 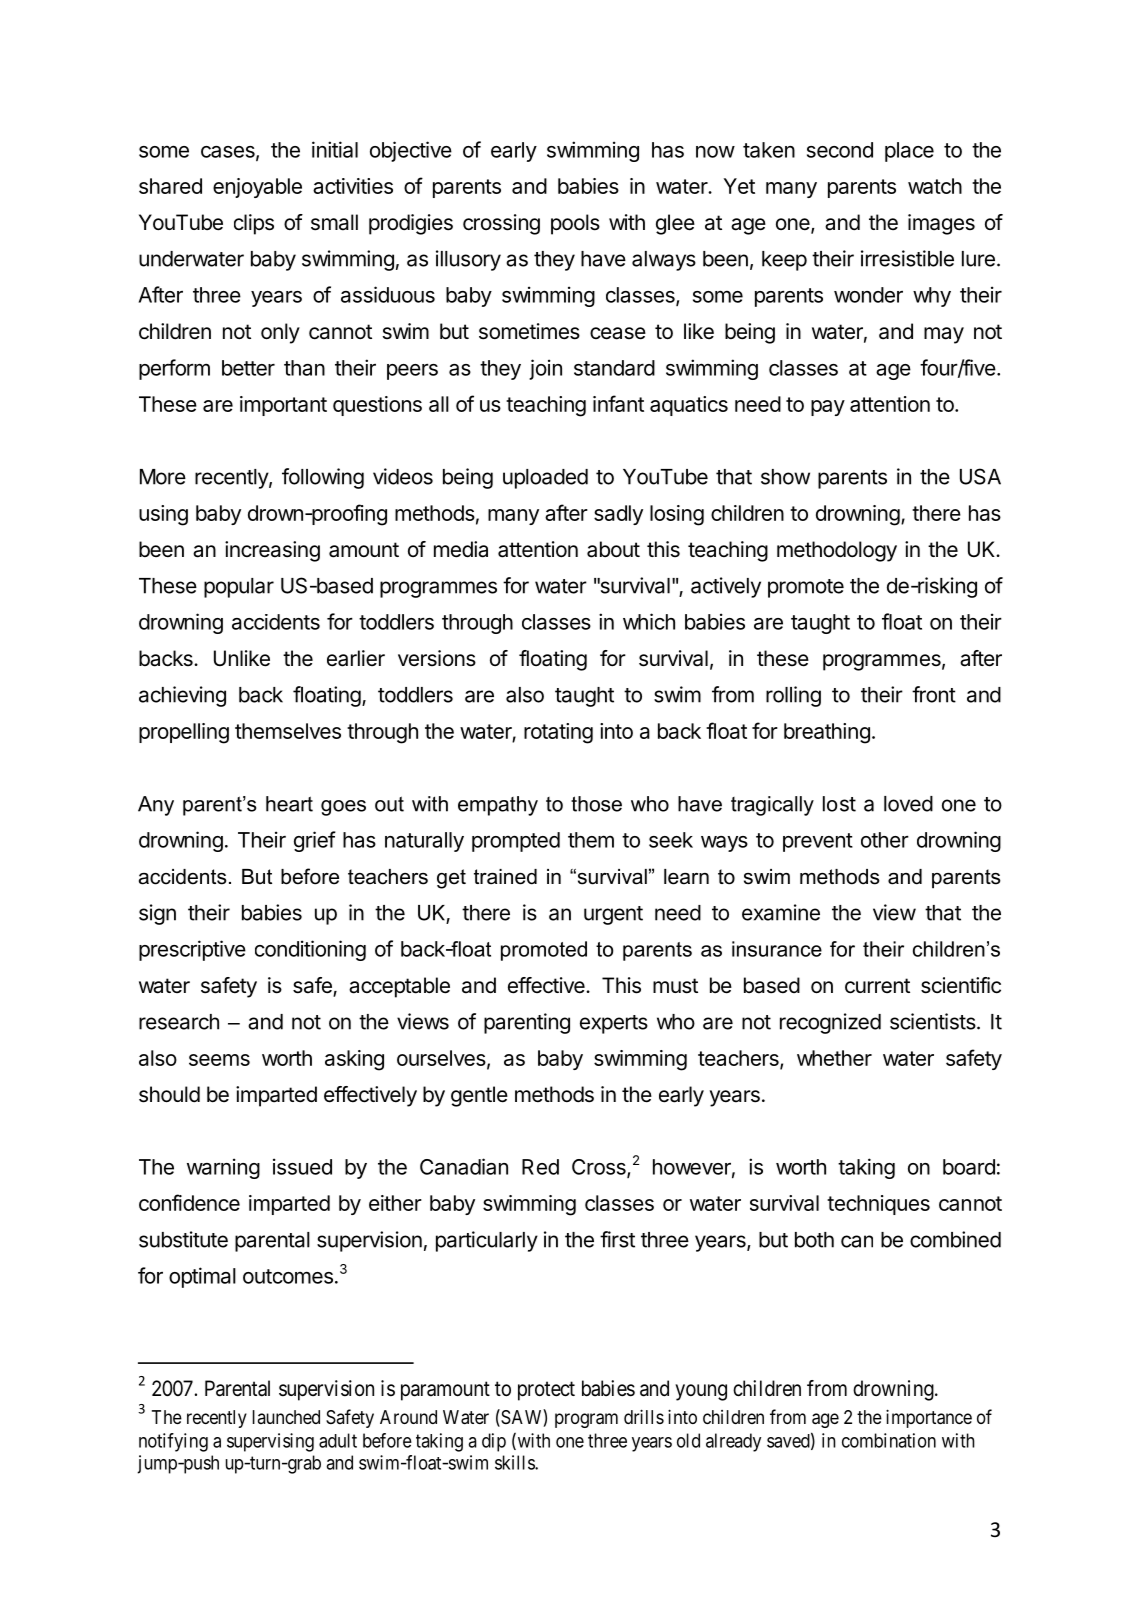 What do you see at coordinates (219, 1060) in the screenshot?
I see `seems` at bounding box center [219, 1060].
